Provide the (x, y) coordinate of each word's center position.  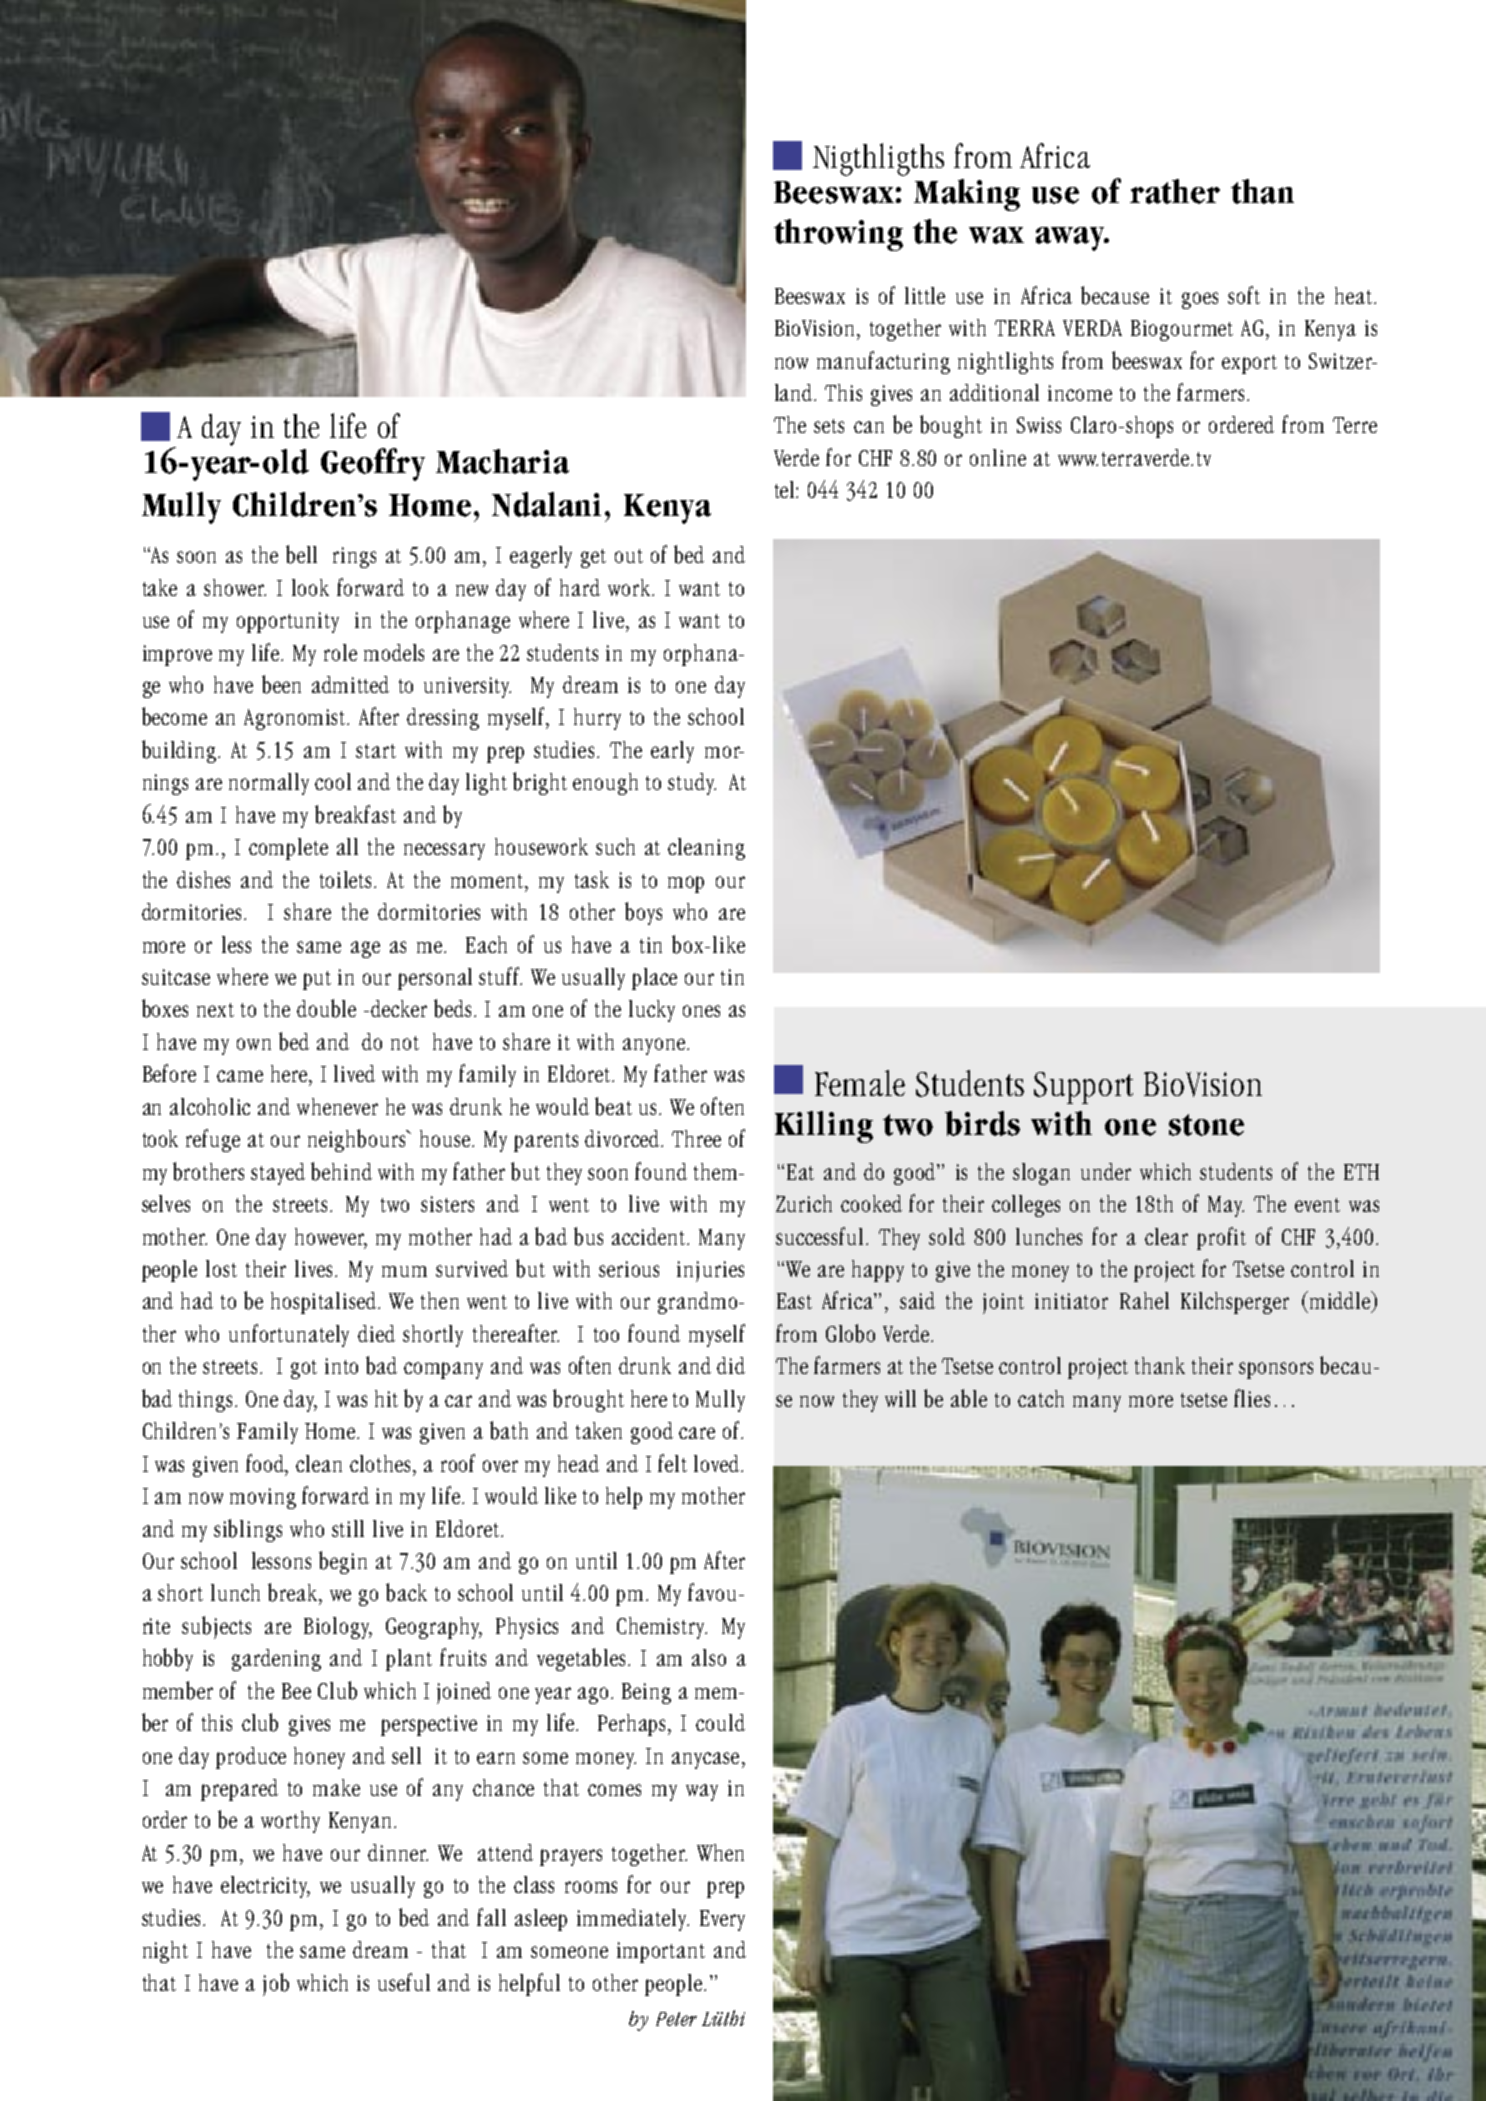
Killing (824, 1127)
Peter (676, 2019)
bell (301, 554)
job (276, 1984)
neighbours (358, 1140)
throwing (838, 235)
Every (722, 1920)
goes (1200, 300)
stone (1206, 1125)
